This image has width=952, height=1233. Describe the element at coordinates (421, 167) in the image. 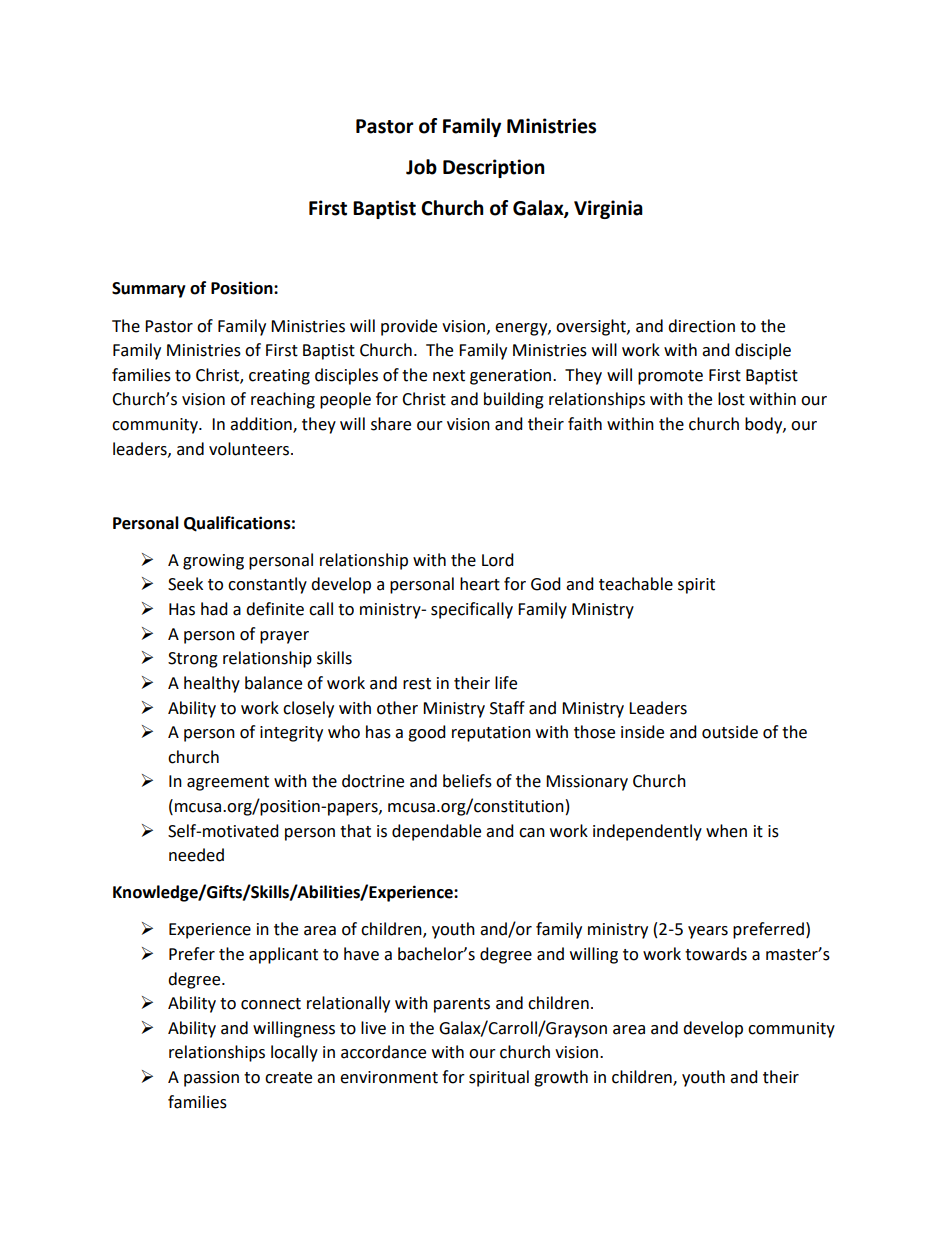

I see `Job` at that location.
